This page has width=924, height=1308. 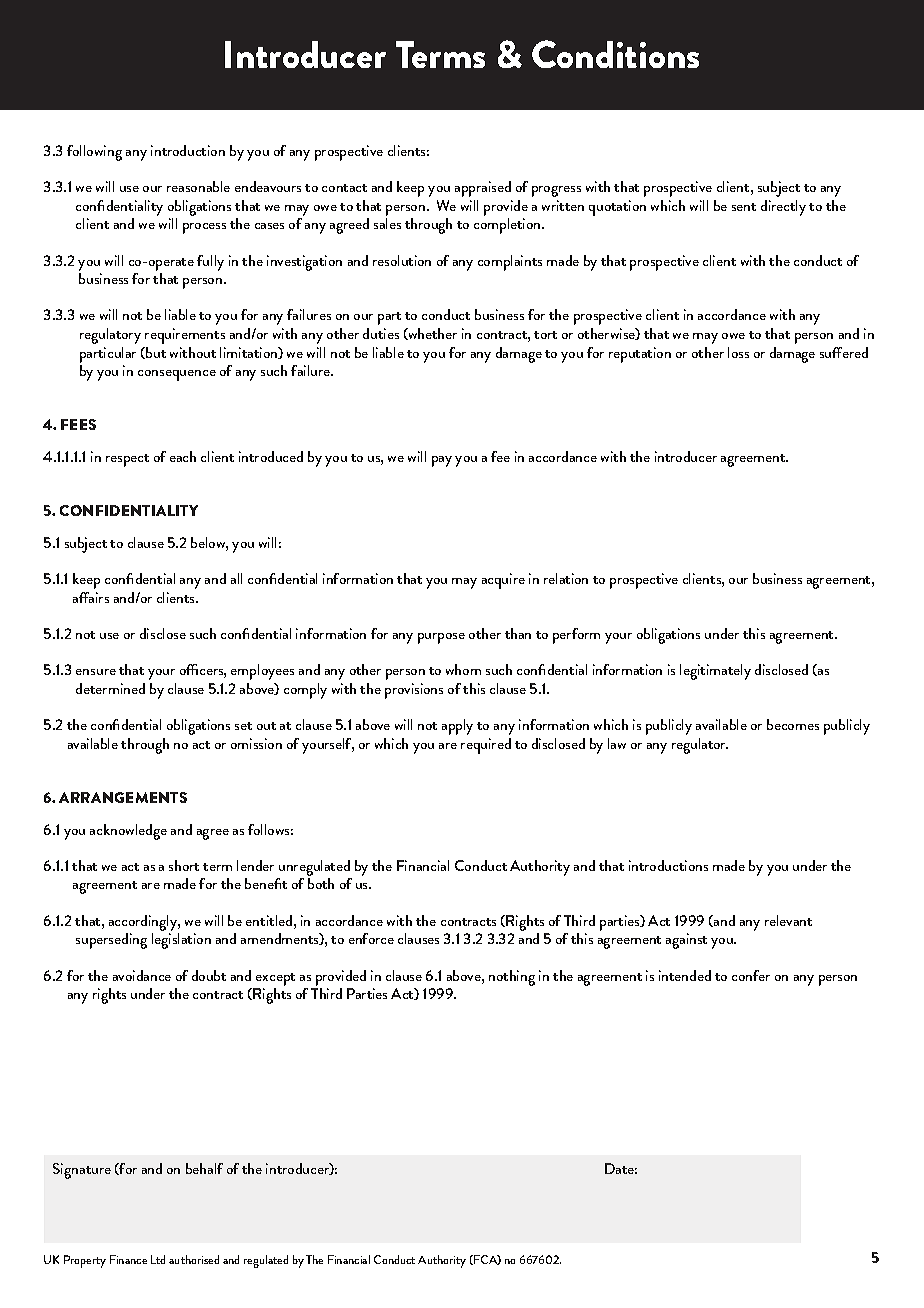 I want to click on short, so click(x=184, y=865).
